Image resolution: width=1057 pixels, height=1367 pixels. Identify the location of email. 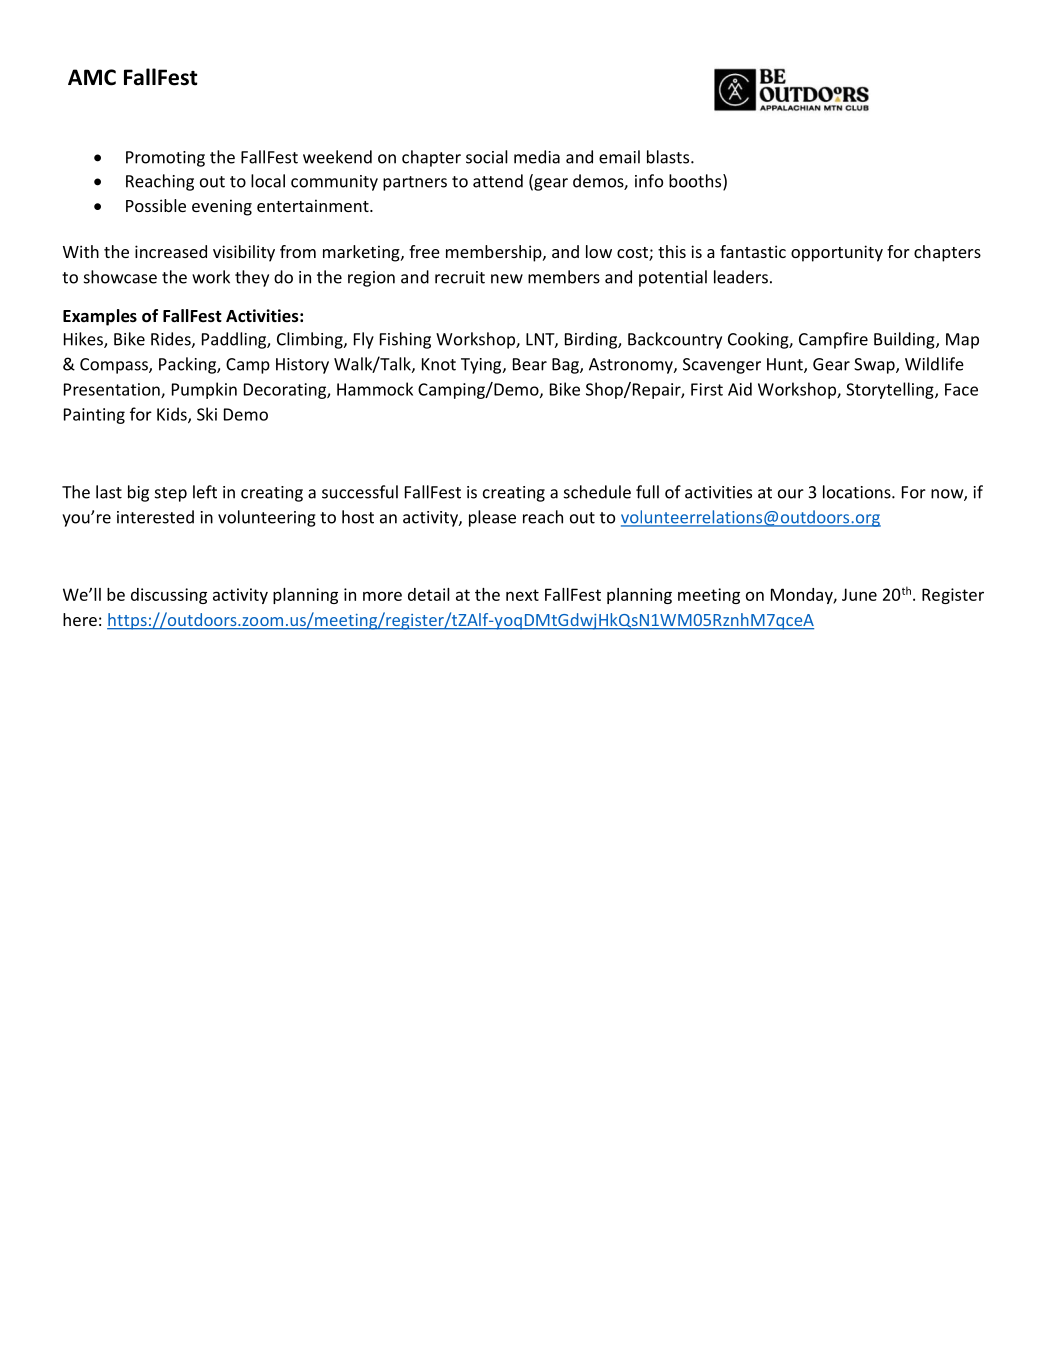
(619, 157).
